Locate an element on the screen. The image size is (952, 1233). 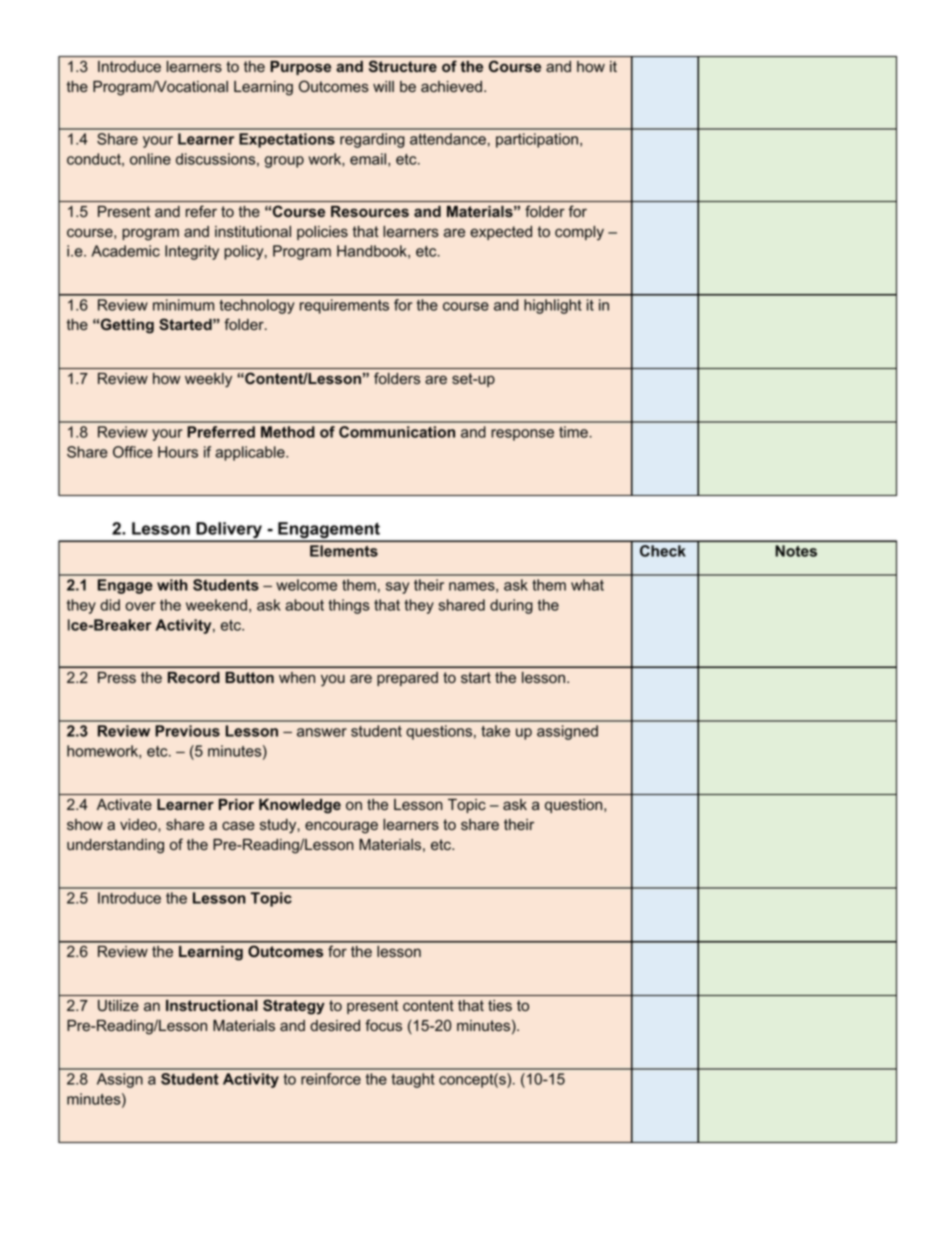
participation is located at coordinates (537, 140).
